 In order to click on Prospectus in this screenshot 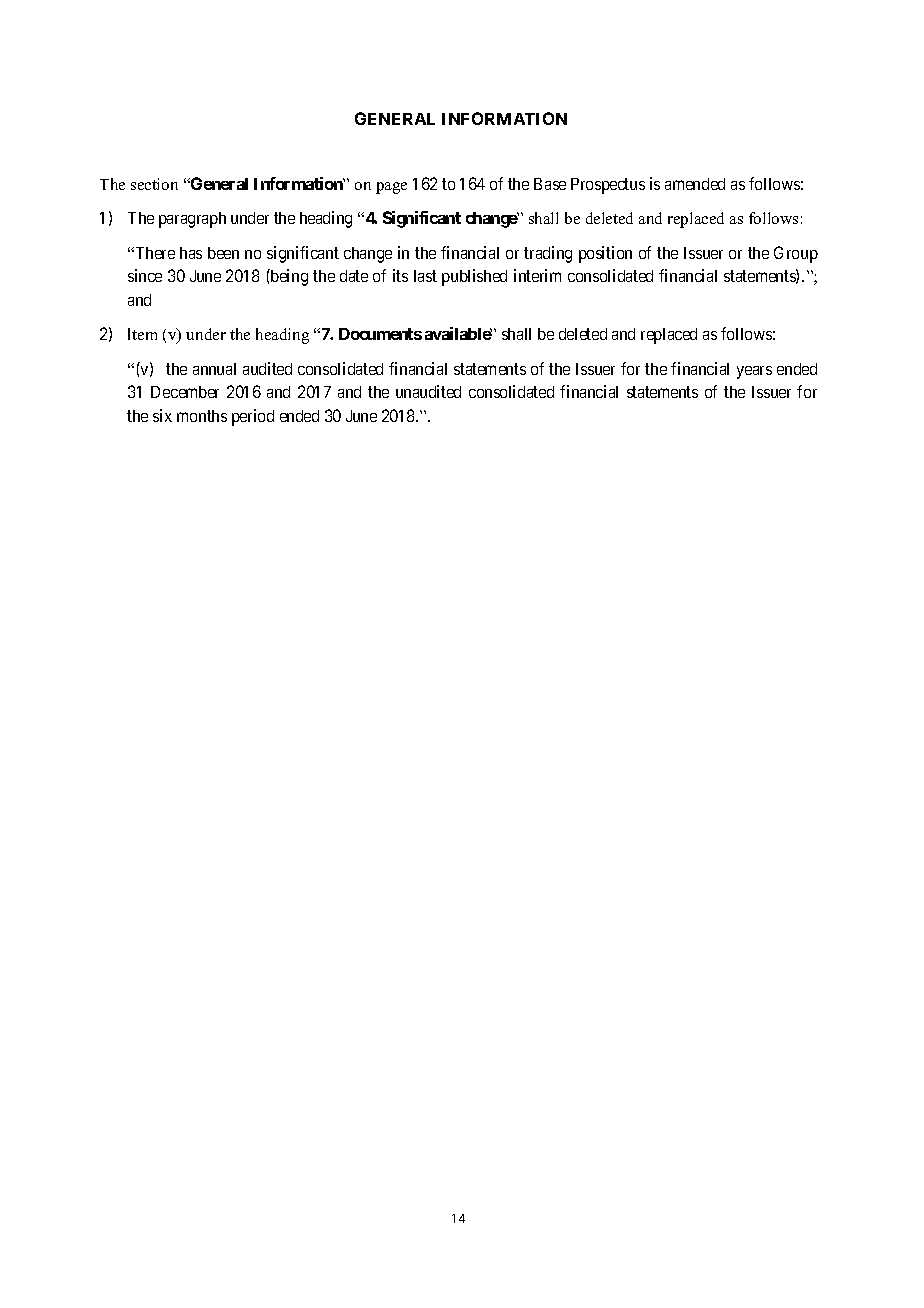, I will do `click(608, 186)`.
